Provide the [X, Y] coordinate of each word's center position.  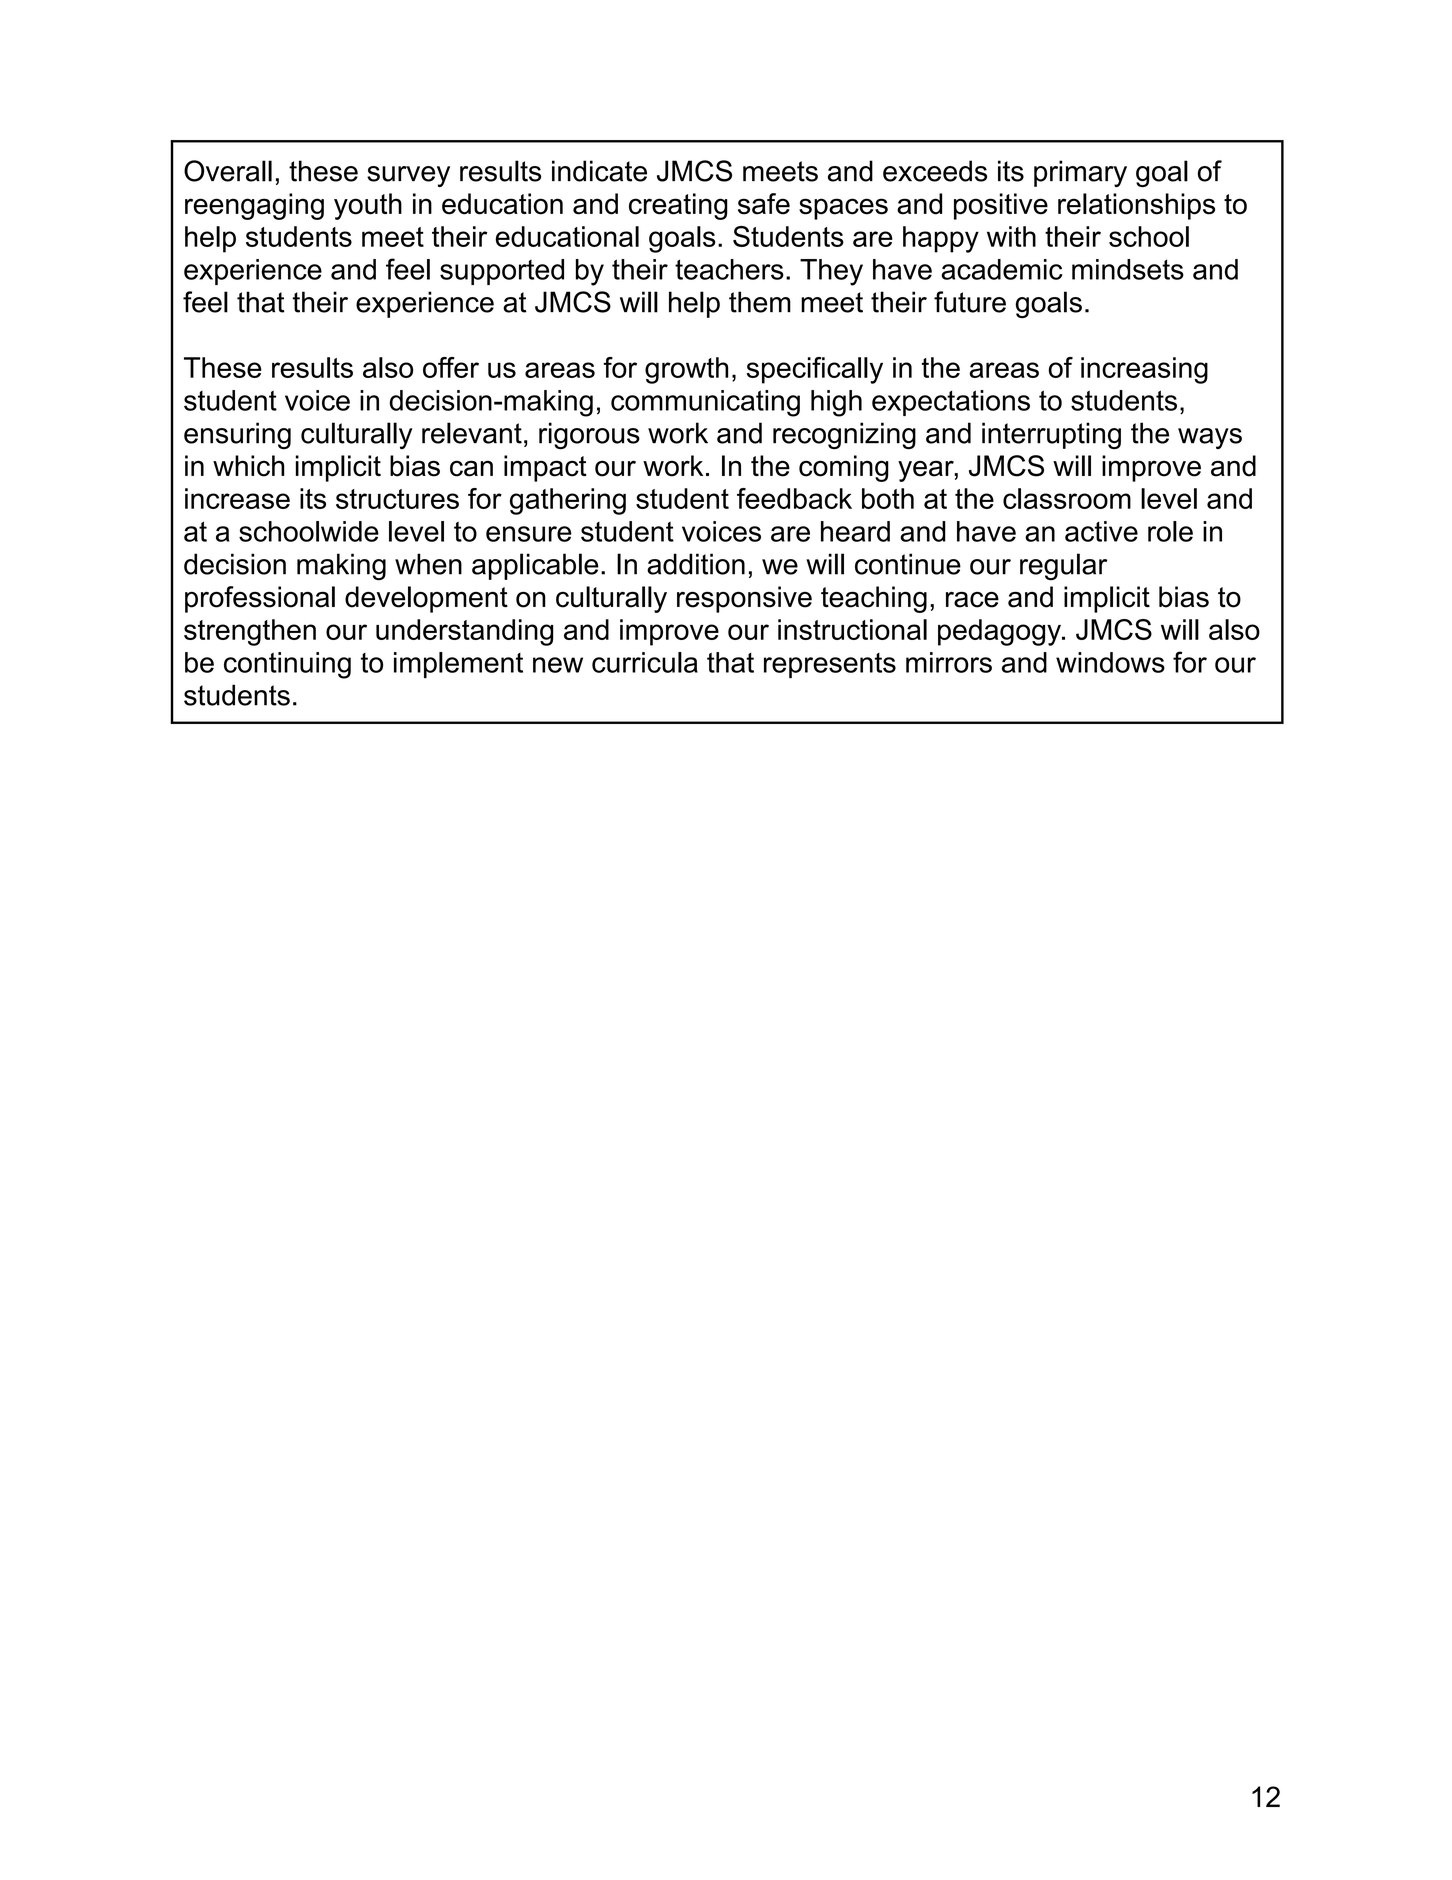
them [760, 302]
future [970, 302]
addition [696, 564]
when [428, 564]
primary [1080, 173]
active [1101, 531]
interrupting [1051, 435]
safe [764, 204]
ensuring [237, 435]
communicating [705, 403]
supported [502, 272]
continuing [287, 665]
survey [408, 176]
